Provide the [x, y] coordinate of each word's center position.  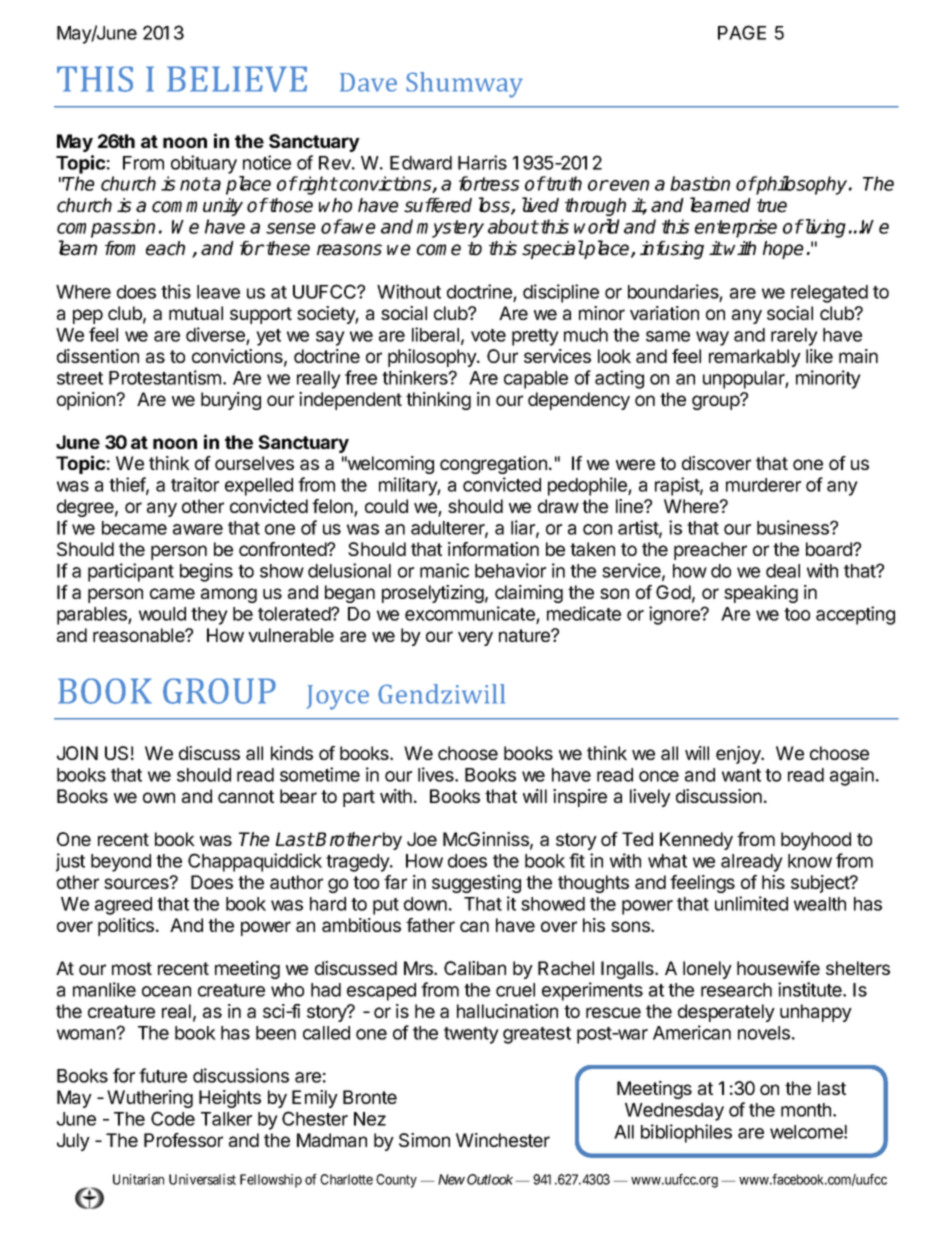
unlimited [751, 903]
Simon [424, 1140]
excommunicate [471, 615]
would [162, 614]
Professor [183, 1140]
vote [488, 335]
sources [137, 883]
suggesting [476, 884]
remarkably [755, 358]
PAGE [742, 32]
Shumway [464, 85]
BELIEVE [237, 79]
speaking [761, 594]
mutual [196, 313]
